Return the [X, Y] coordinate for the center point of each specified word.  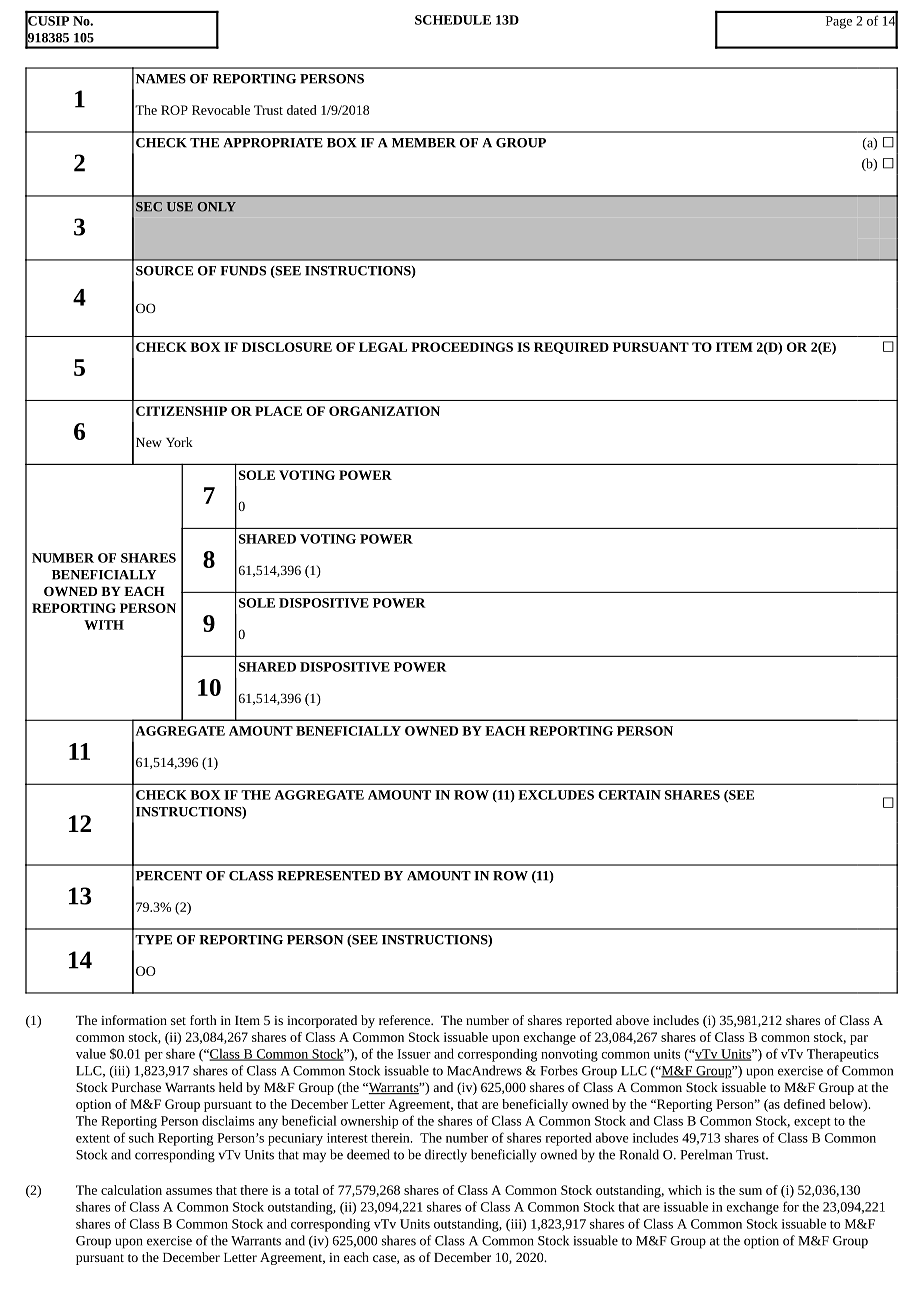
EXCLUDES [556, 795]
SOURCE [164, 271]
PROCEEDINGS [462, 347]
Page [839, 22]
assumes [189, 1191]
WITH [104, 625]
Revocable [221, 110]
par [859, 1040]
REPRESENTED [328, 876]
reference [405, 1020]
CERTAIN [629, 795]
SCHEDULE [453, 20]
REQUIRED [571, 348]
